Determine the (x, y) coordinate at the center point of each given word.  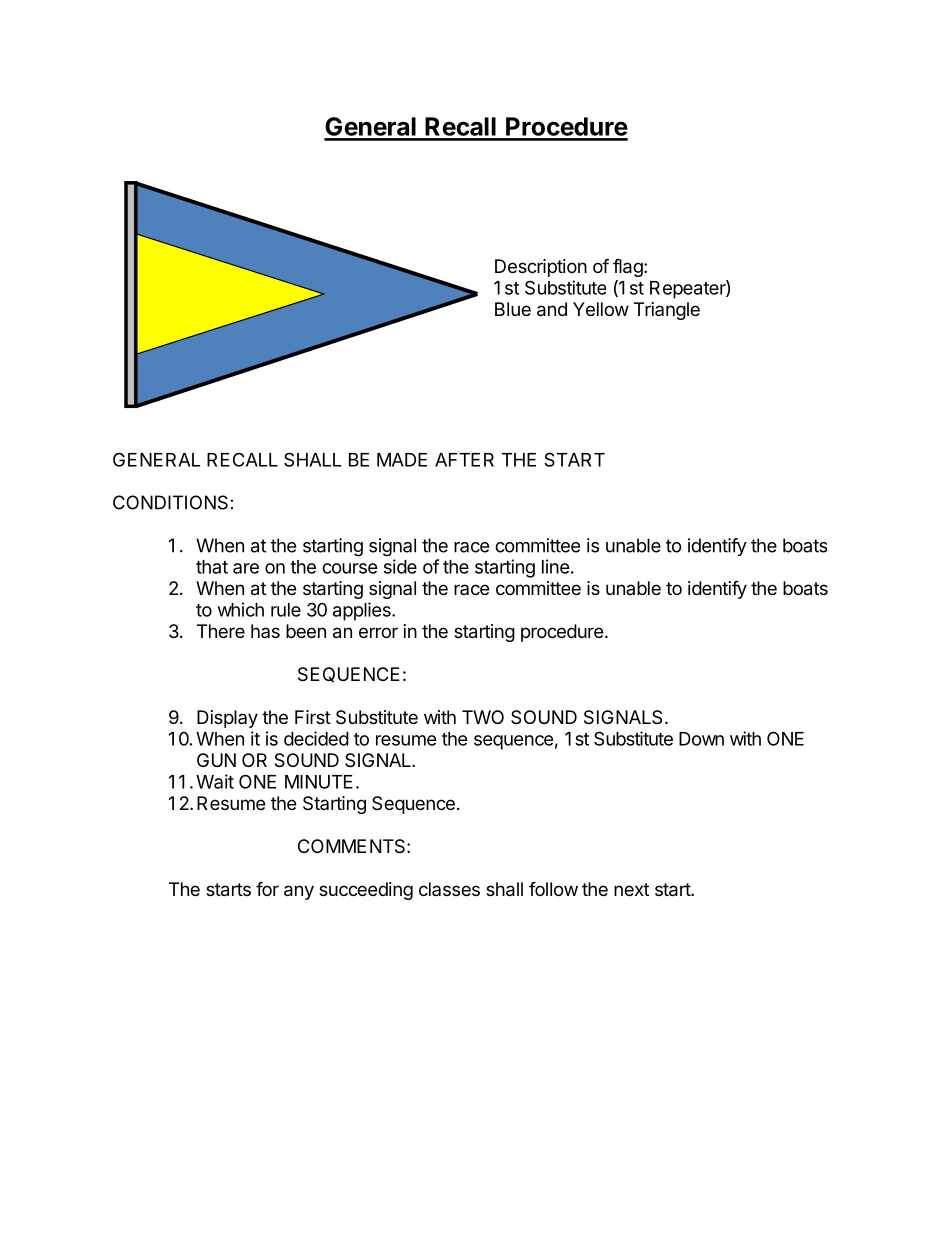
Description (541, 268)
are (246, 568)
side (400, 566)
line (556, 566)
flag (628, 267)
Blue (513, 309)
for (267, 888)
